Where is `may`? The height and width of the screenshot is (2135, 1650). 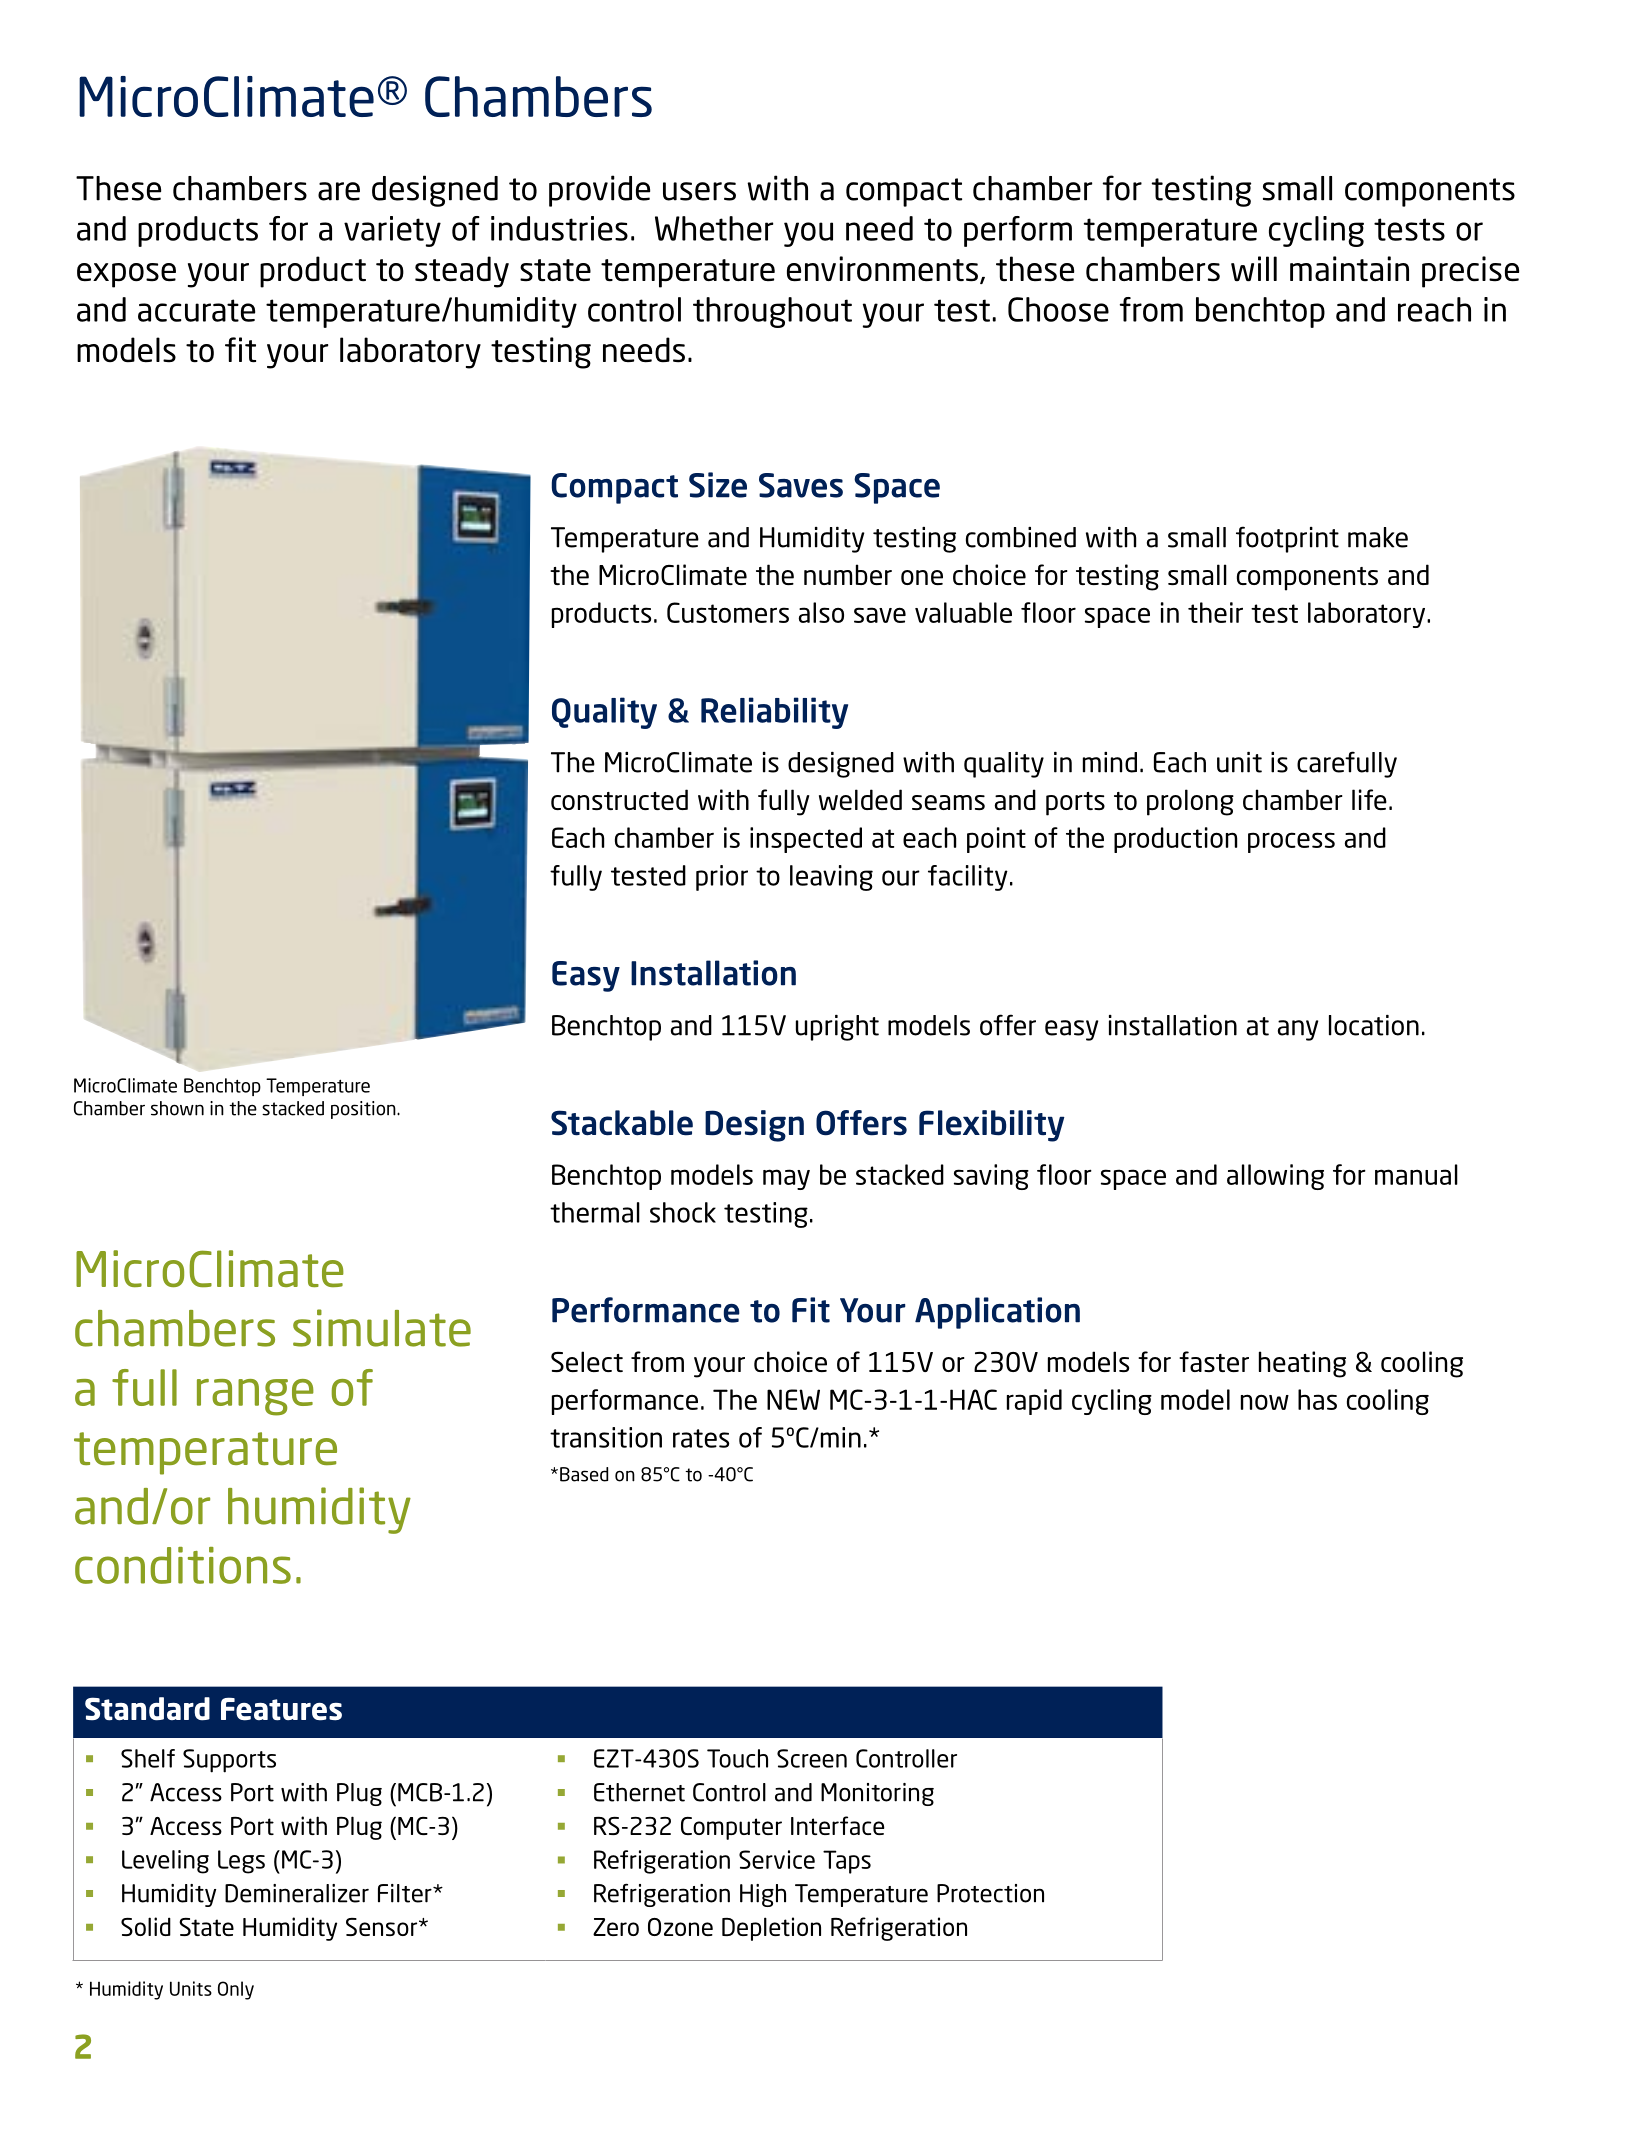 may is located at coordinates (786, 1179).
